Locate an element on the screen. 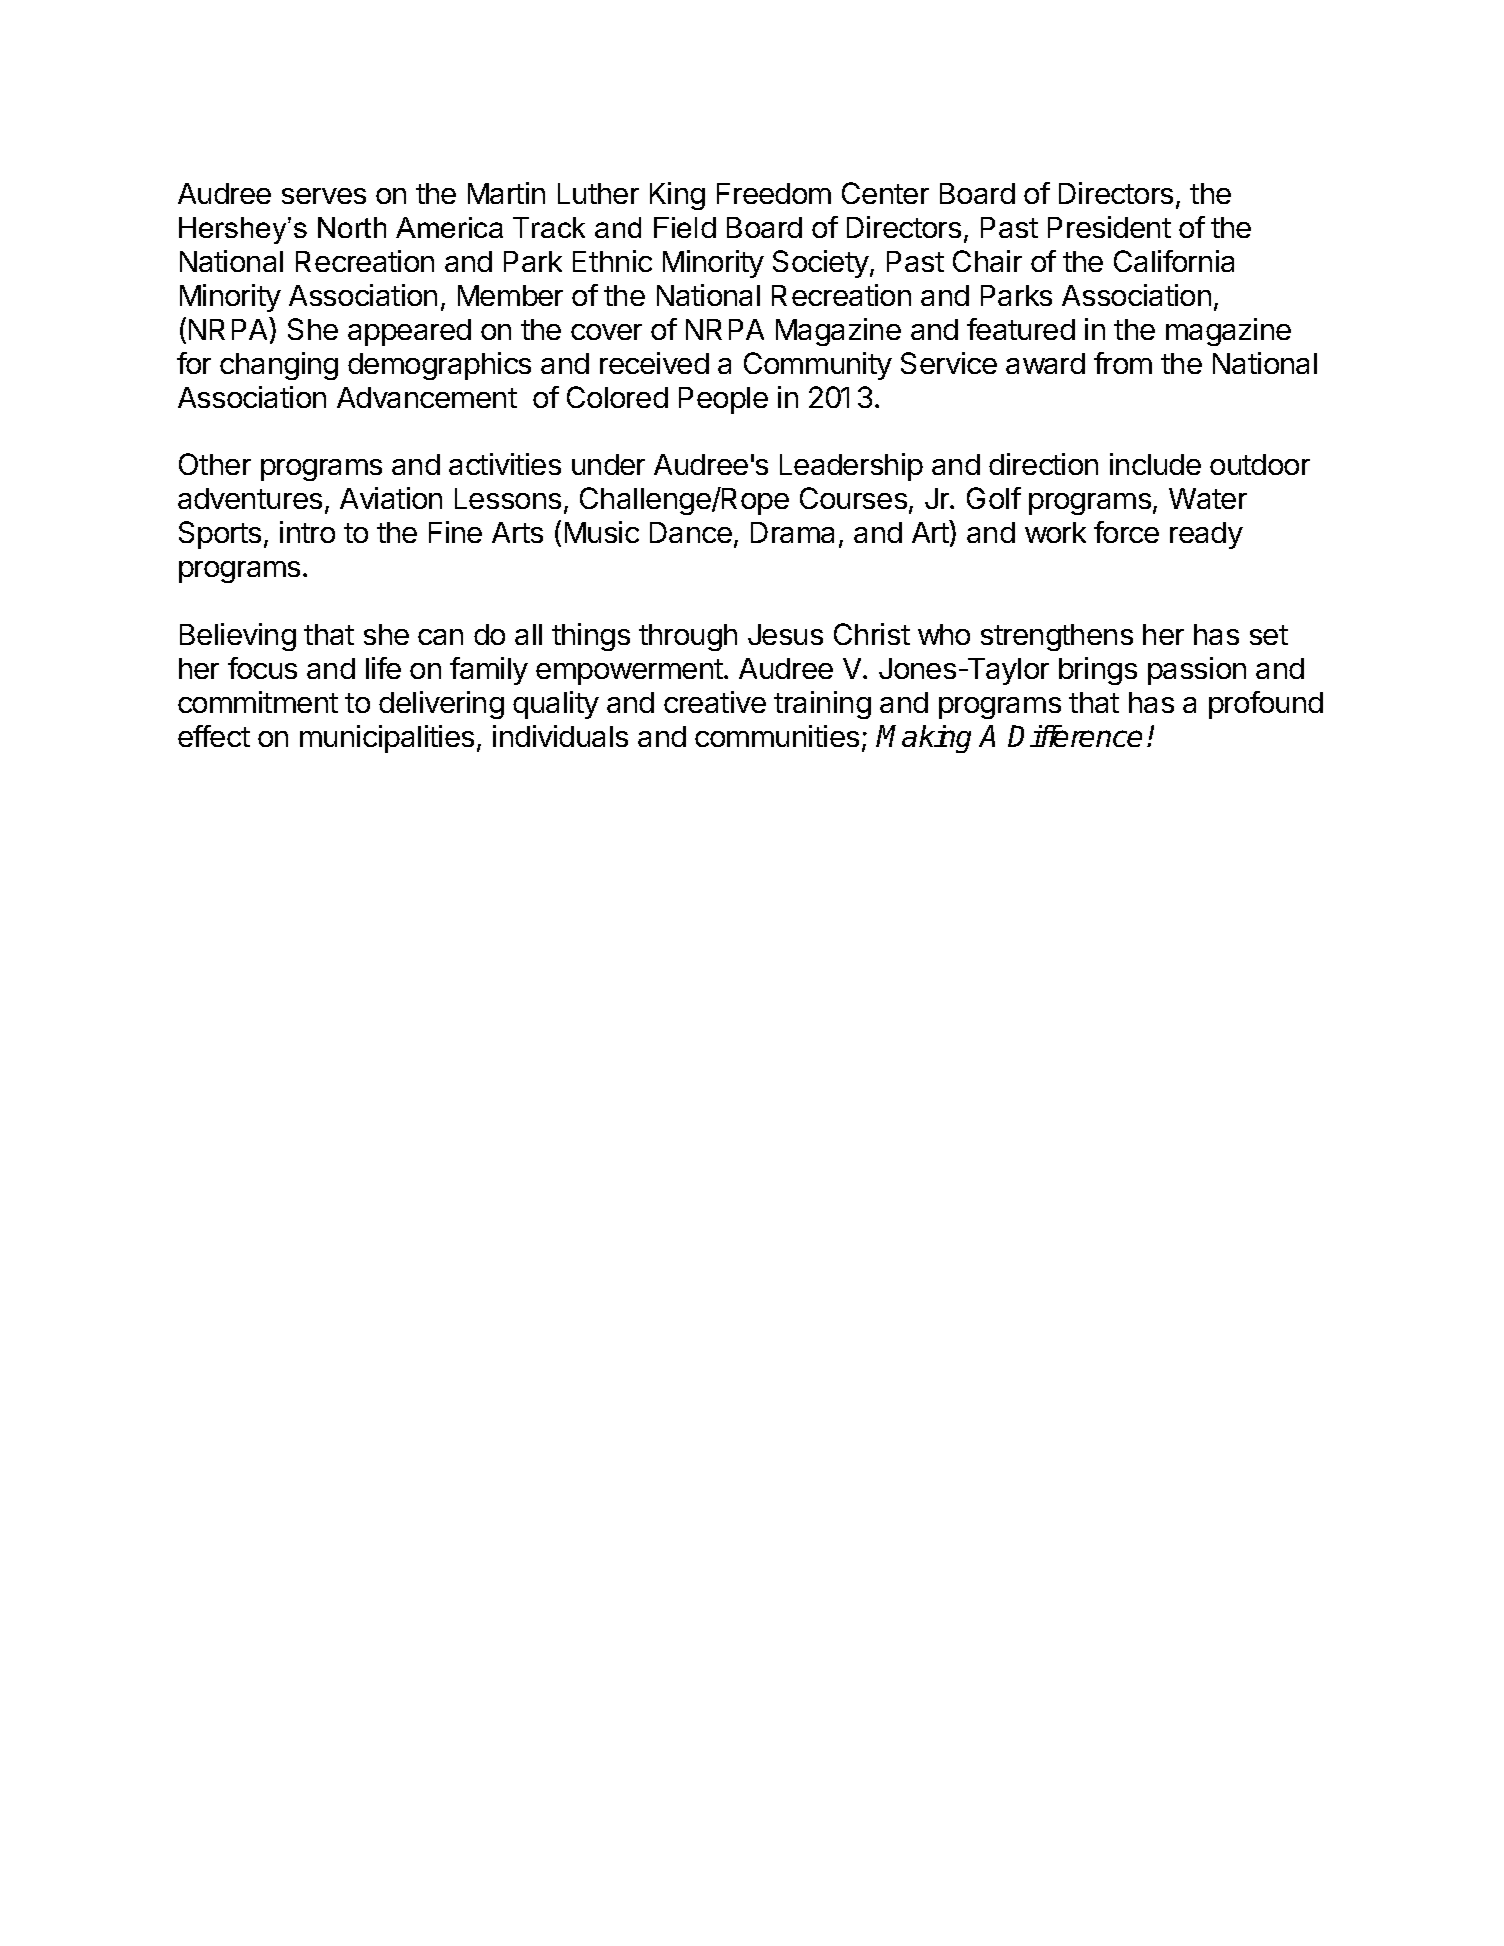 The width and height of the screenshot is (1504, 1946). strengthens is located at coordinates (1057, 637).
